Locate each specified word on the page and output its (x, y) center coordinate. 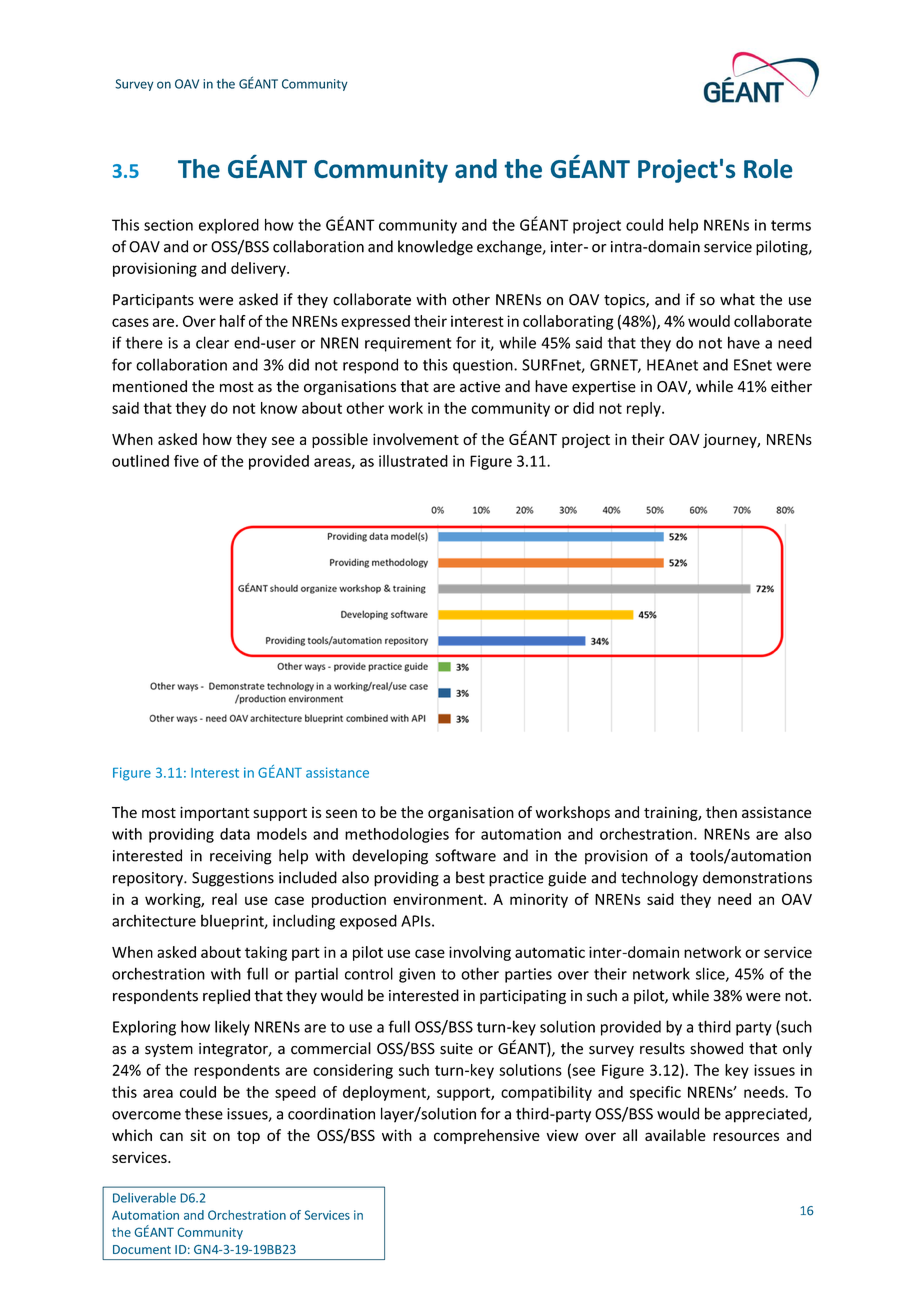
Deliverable (144, 1198)
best (470, 877)
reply (645, 409)
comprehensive (487, 1136)
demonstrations (757, 877)
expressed (375, 322)
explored (229, 226)
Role (768, 168)
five (186, 461)
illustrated (413, 461)
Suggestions (233, 879)
